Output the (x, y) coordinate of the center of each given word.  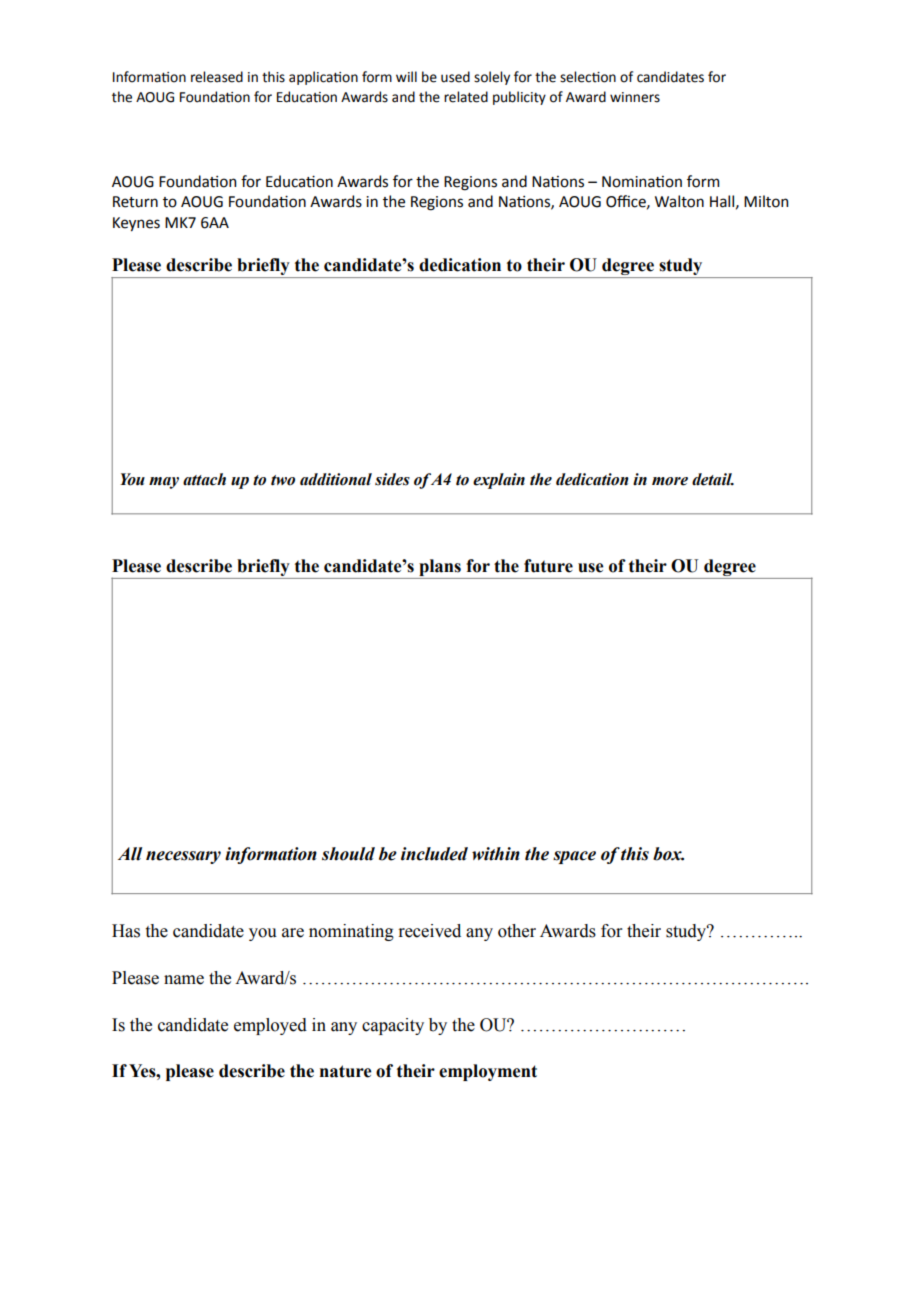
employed (270, 1026)
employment (488, 1072)
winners (635, 97)
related (466, 97)
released (217, 77)
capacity (393, 1026)
